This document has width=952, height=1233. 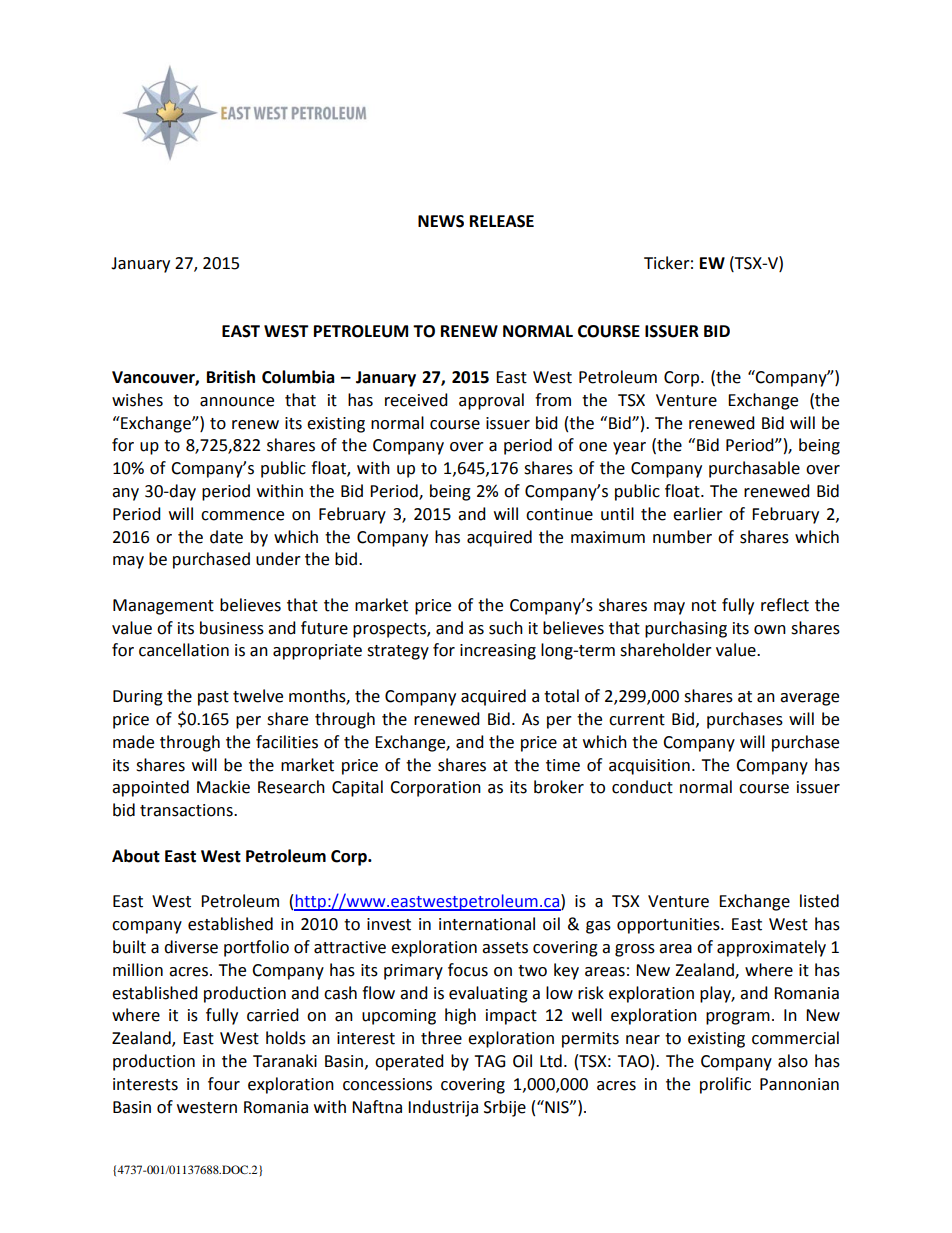 What do you see at coordinates (725, 1085) in the document?
I see `prolific` at bounding box center [725, 1085].
